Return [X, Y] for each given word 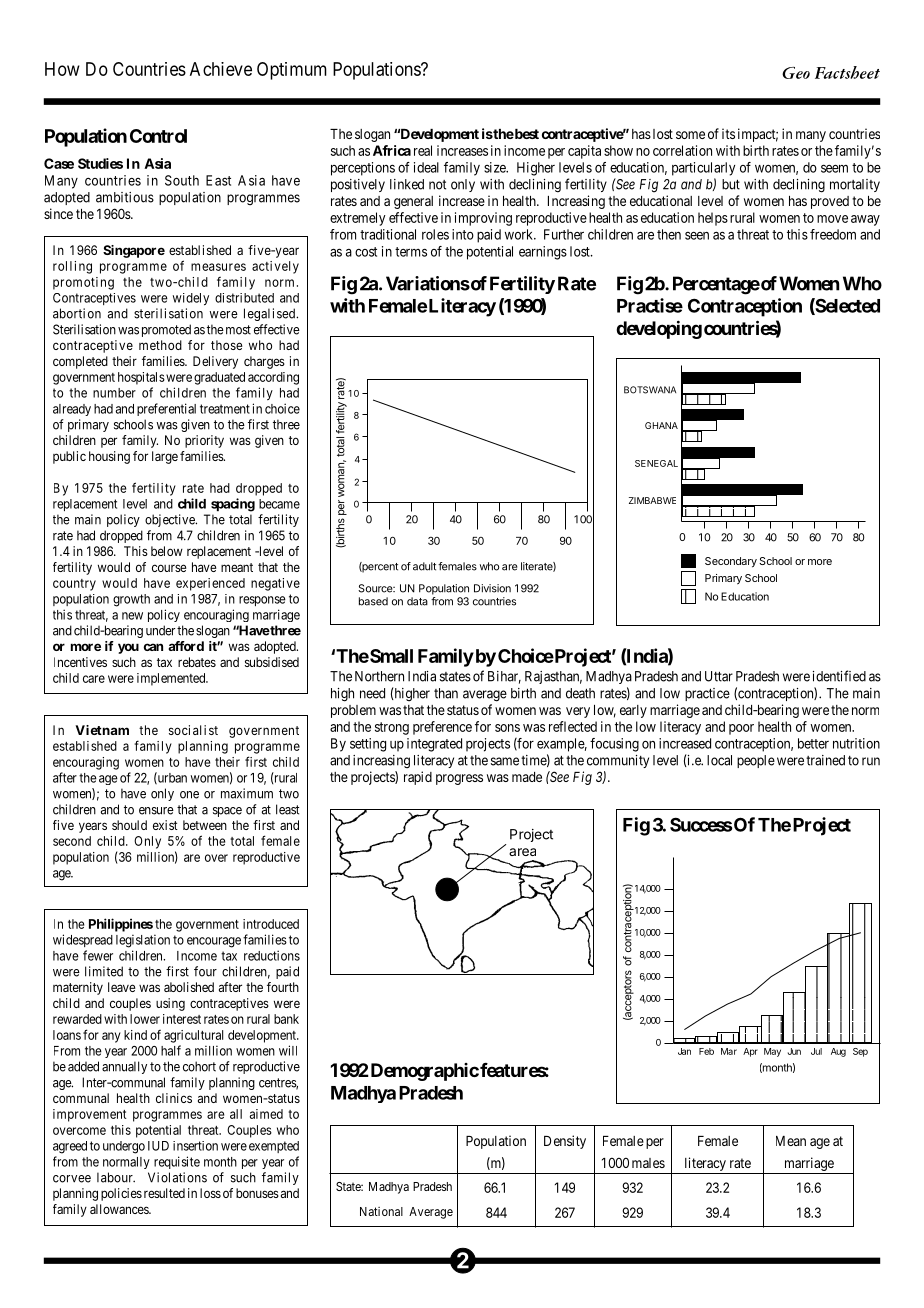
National [381, 1211]
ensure [156, 811]
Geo [796, 73]
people [756, 761]
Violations [177, 1177]
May [772, 1052]
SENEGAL [656, 463]
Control [158, 136]
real [423, 150]
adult [424, 566]
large [165, 457]
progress [459, 779]
